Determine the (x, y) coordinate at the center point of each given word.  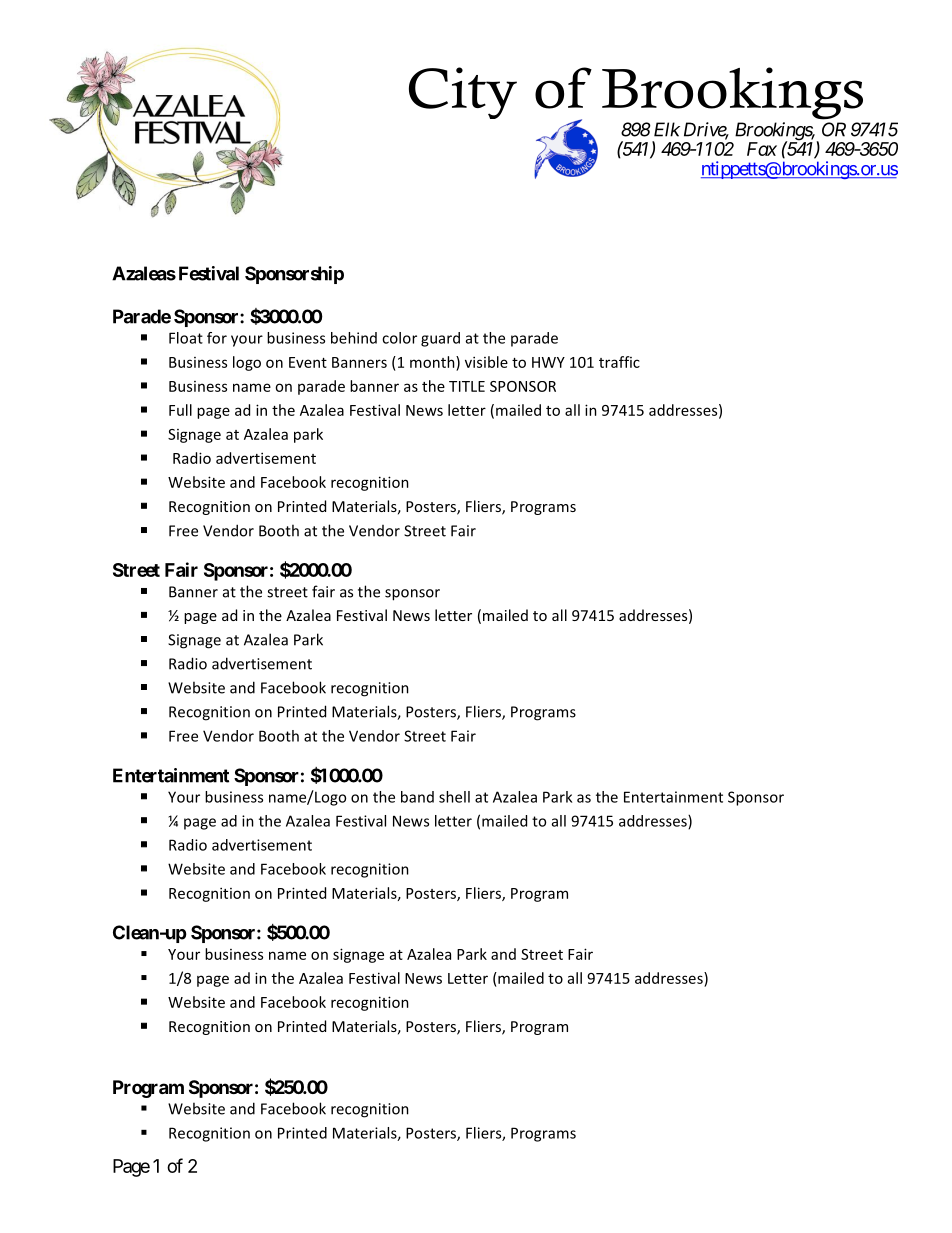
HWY (548, 362)
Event (308, 362)
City (463, 93)
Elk (667, 129)
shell (454, 797)
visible (486, 362)
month (433, 362)
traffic (619, 362)
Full (180, 410)
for (217, 338)
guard (440, 339)
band (417, 797)
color (399, 338)
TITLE (467, 386)
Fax (762, 149)
